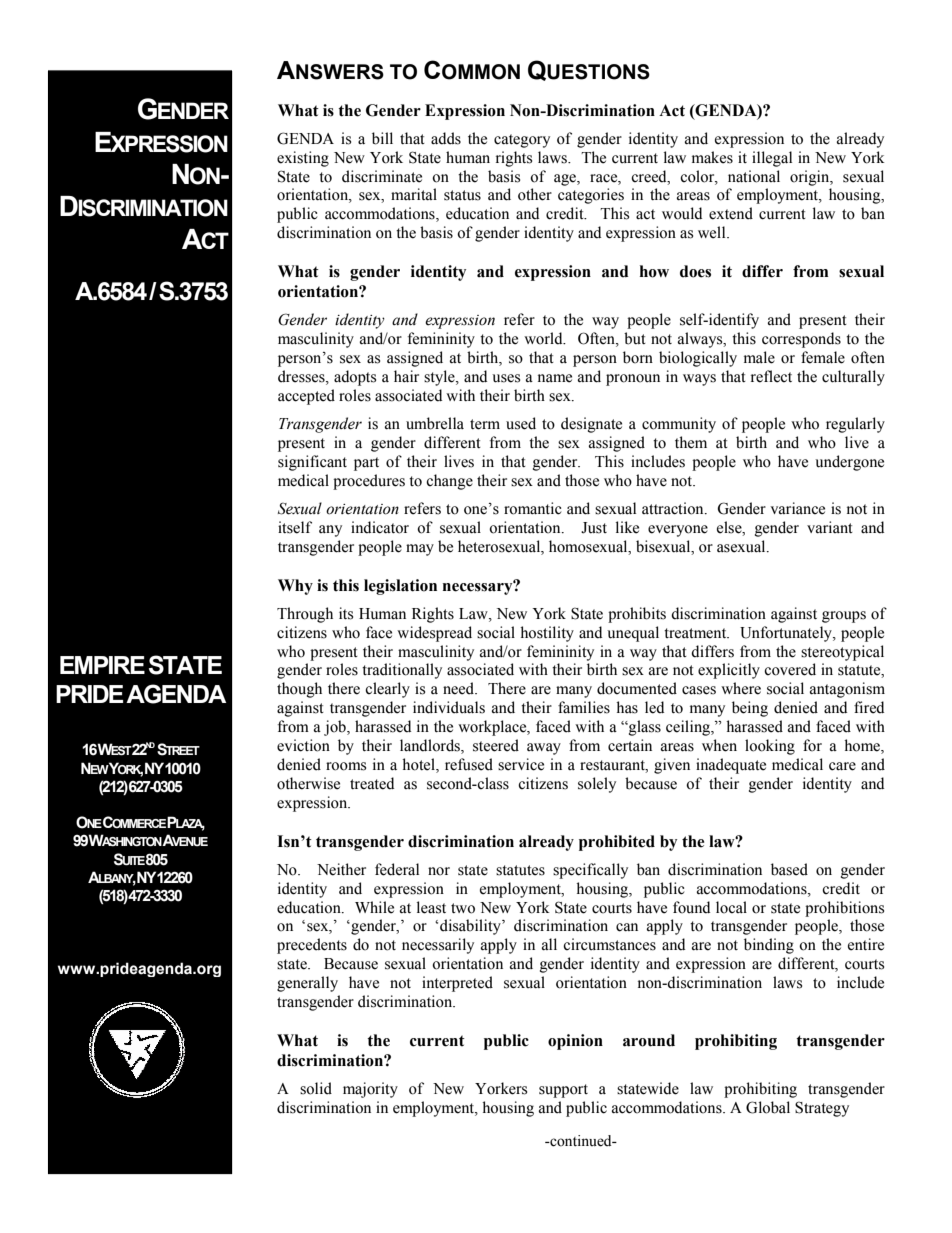 This document has width=952, height=1233. Describe the element at coordinates (382, 176) in the document. I see `discriminate` at that location.
